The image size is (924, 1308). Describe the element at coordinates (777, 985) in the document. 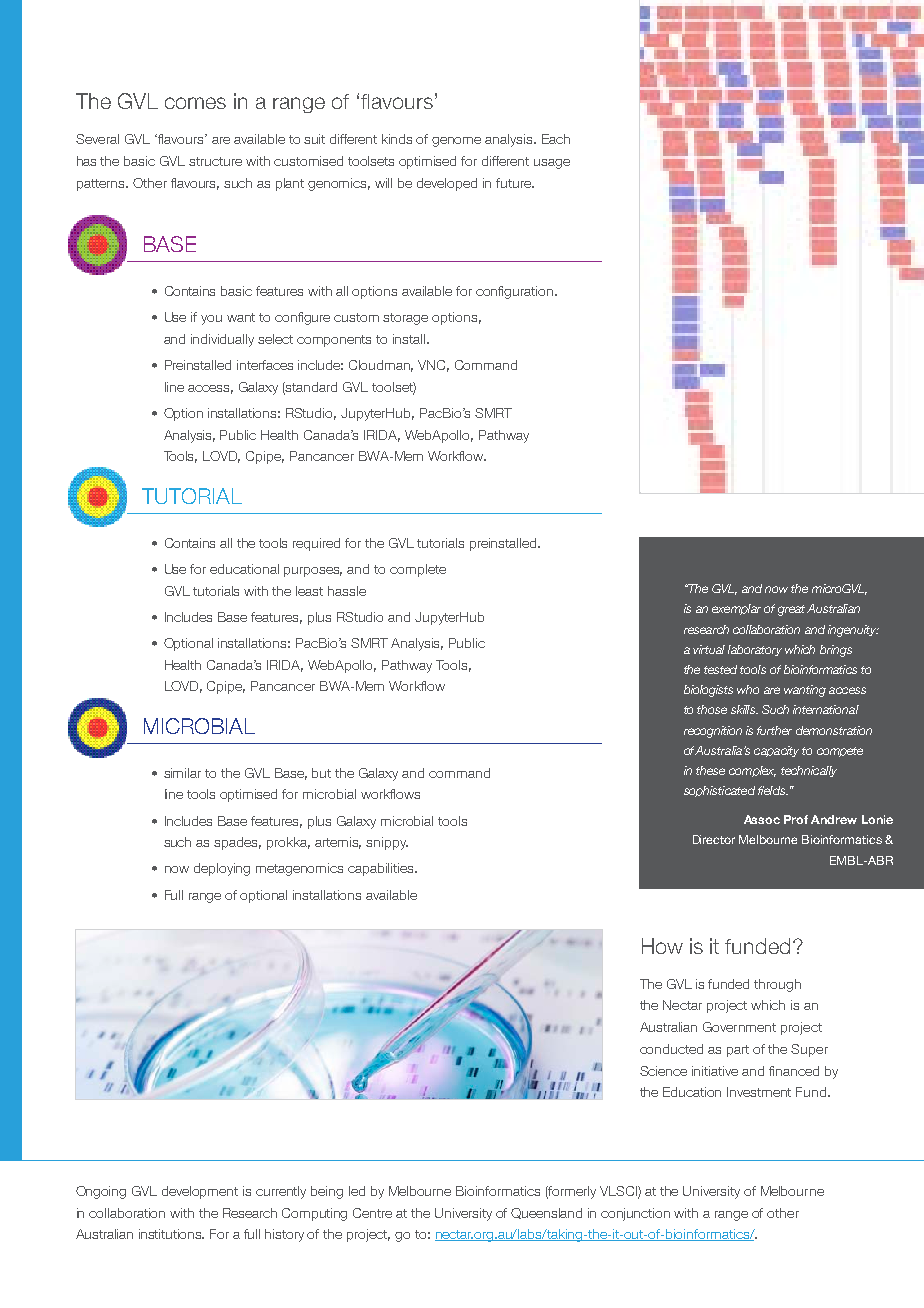

I see `through` at that location.
